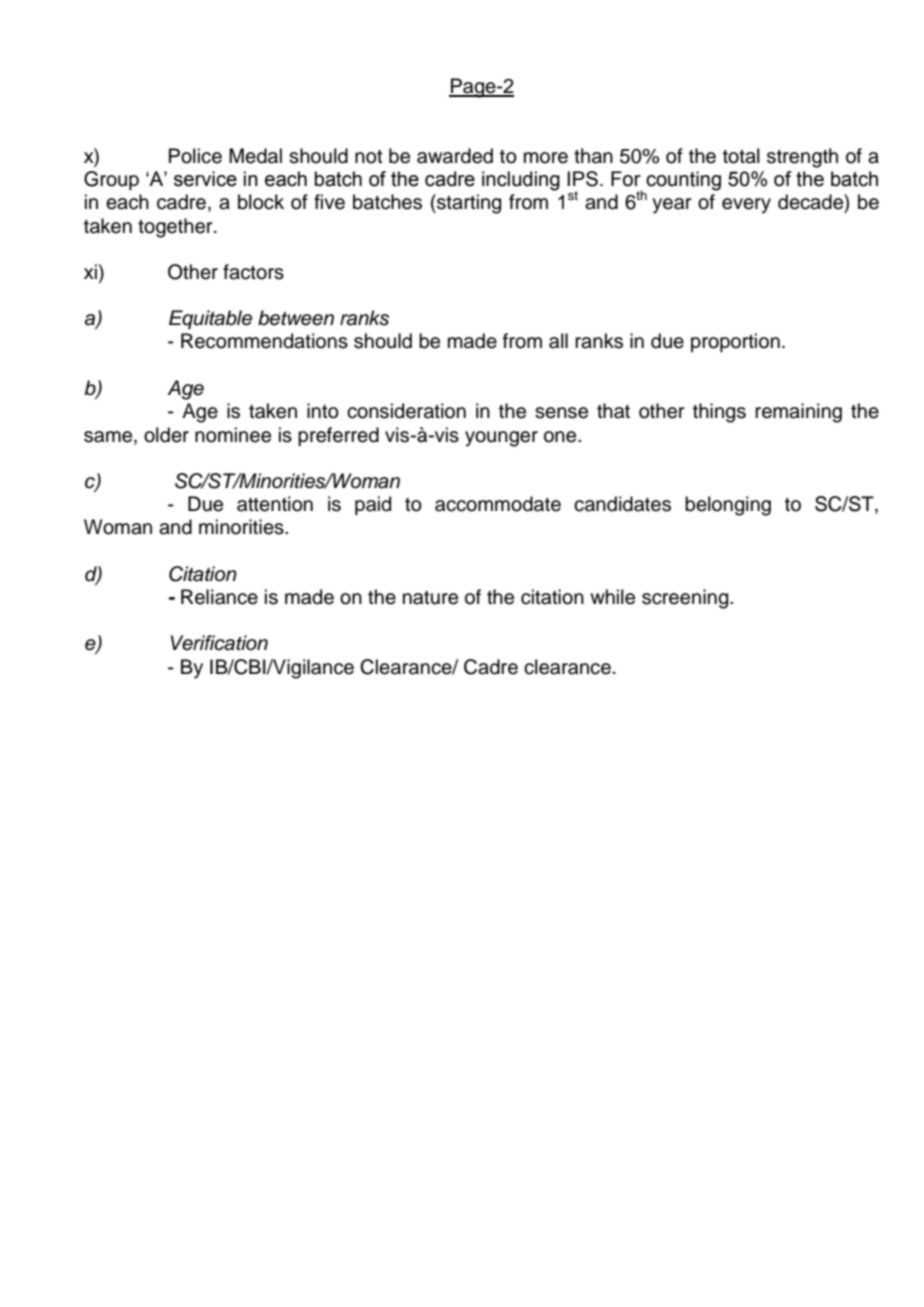  What do you see at coordinates (406, 411) in the screenshot?
I see `consideration` at bounding box center [406, 411].
